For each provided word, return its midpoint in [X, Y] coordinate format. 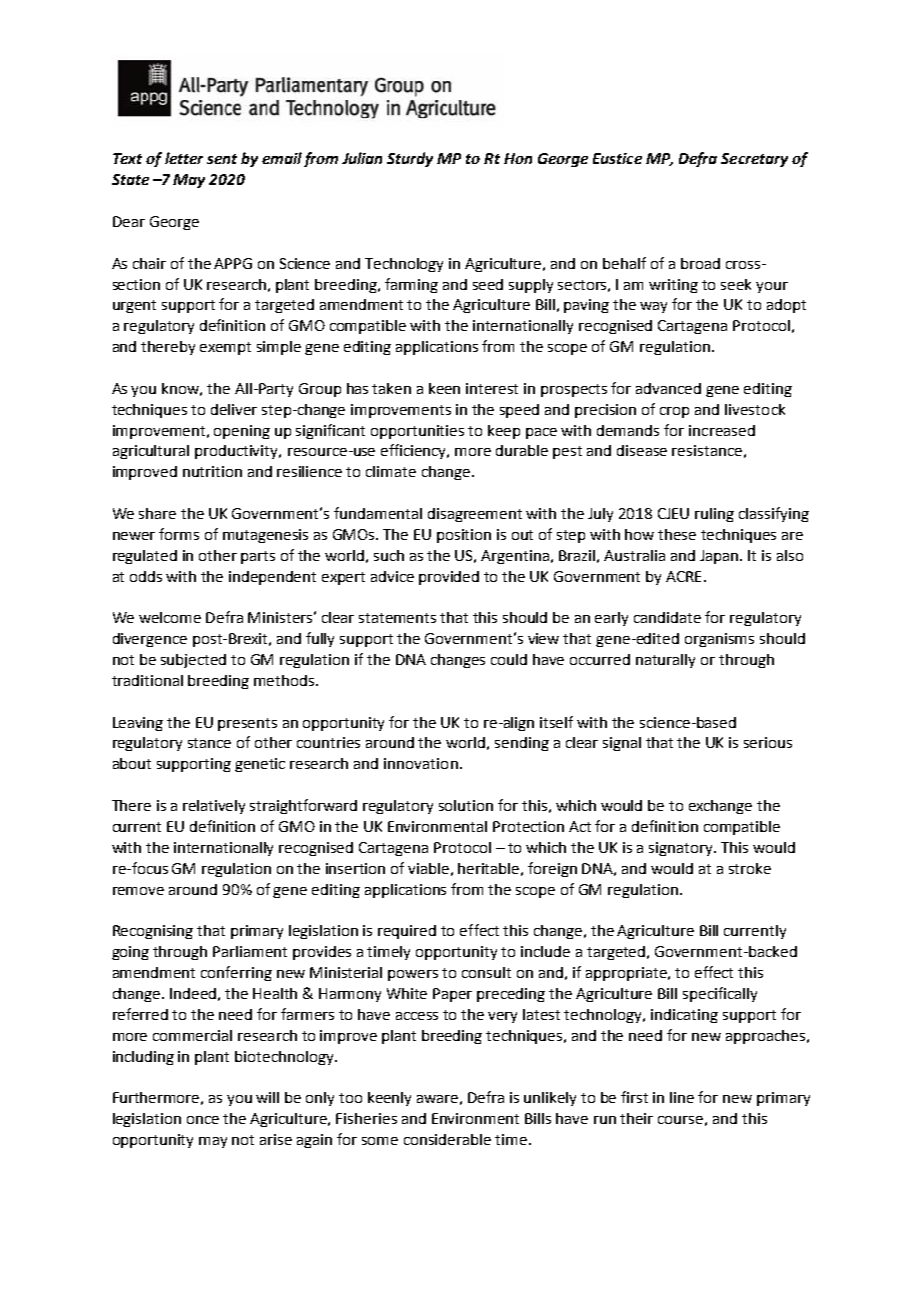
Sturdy [410, 159]
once [203, 1120]
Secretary [754, 160]
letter [184, 158]
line [682, 1097]
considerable [447, 1139]
